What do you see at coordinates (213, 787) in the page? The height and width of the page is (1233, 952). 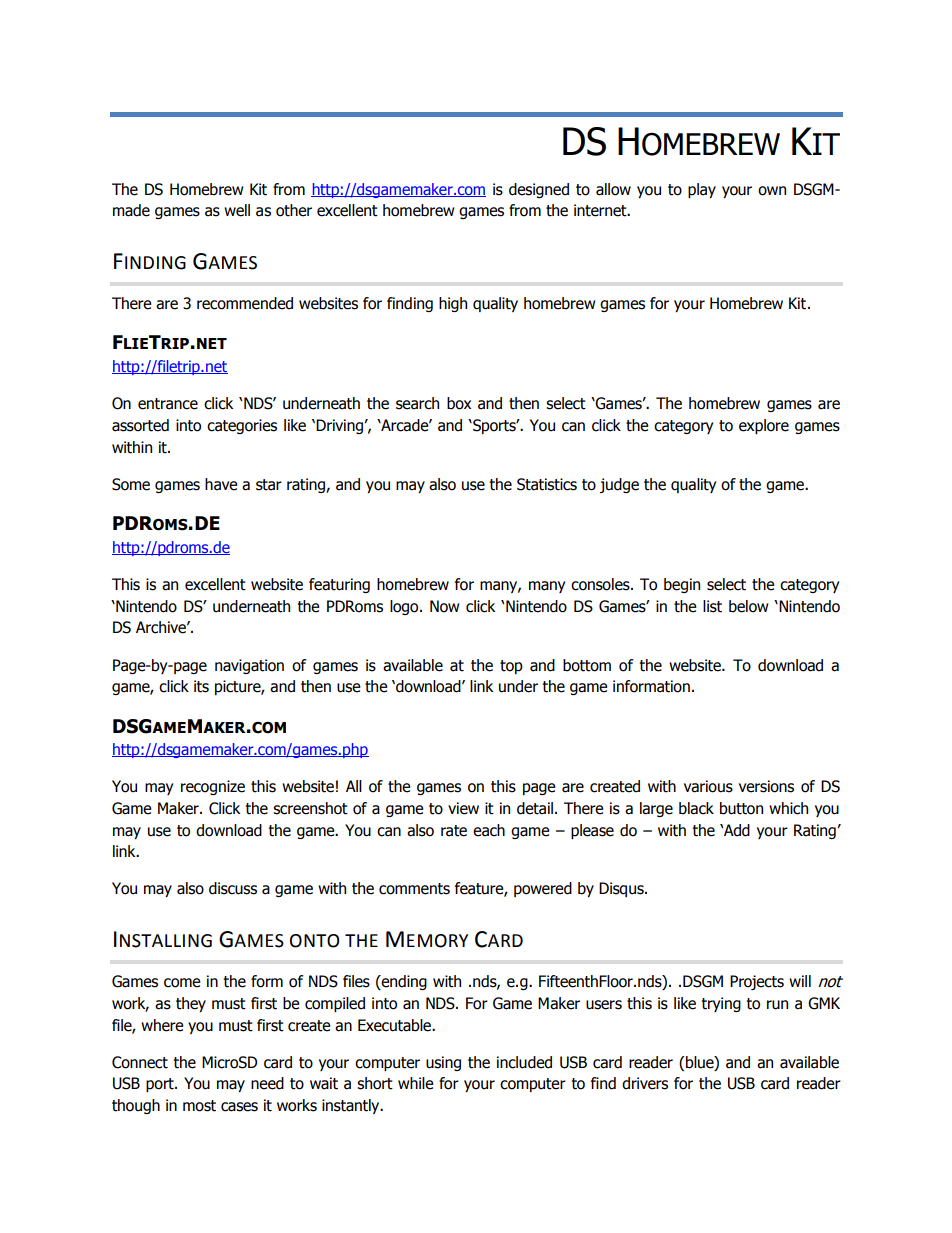 I see `recognize` at bounding box center [213, 787].
